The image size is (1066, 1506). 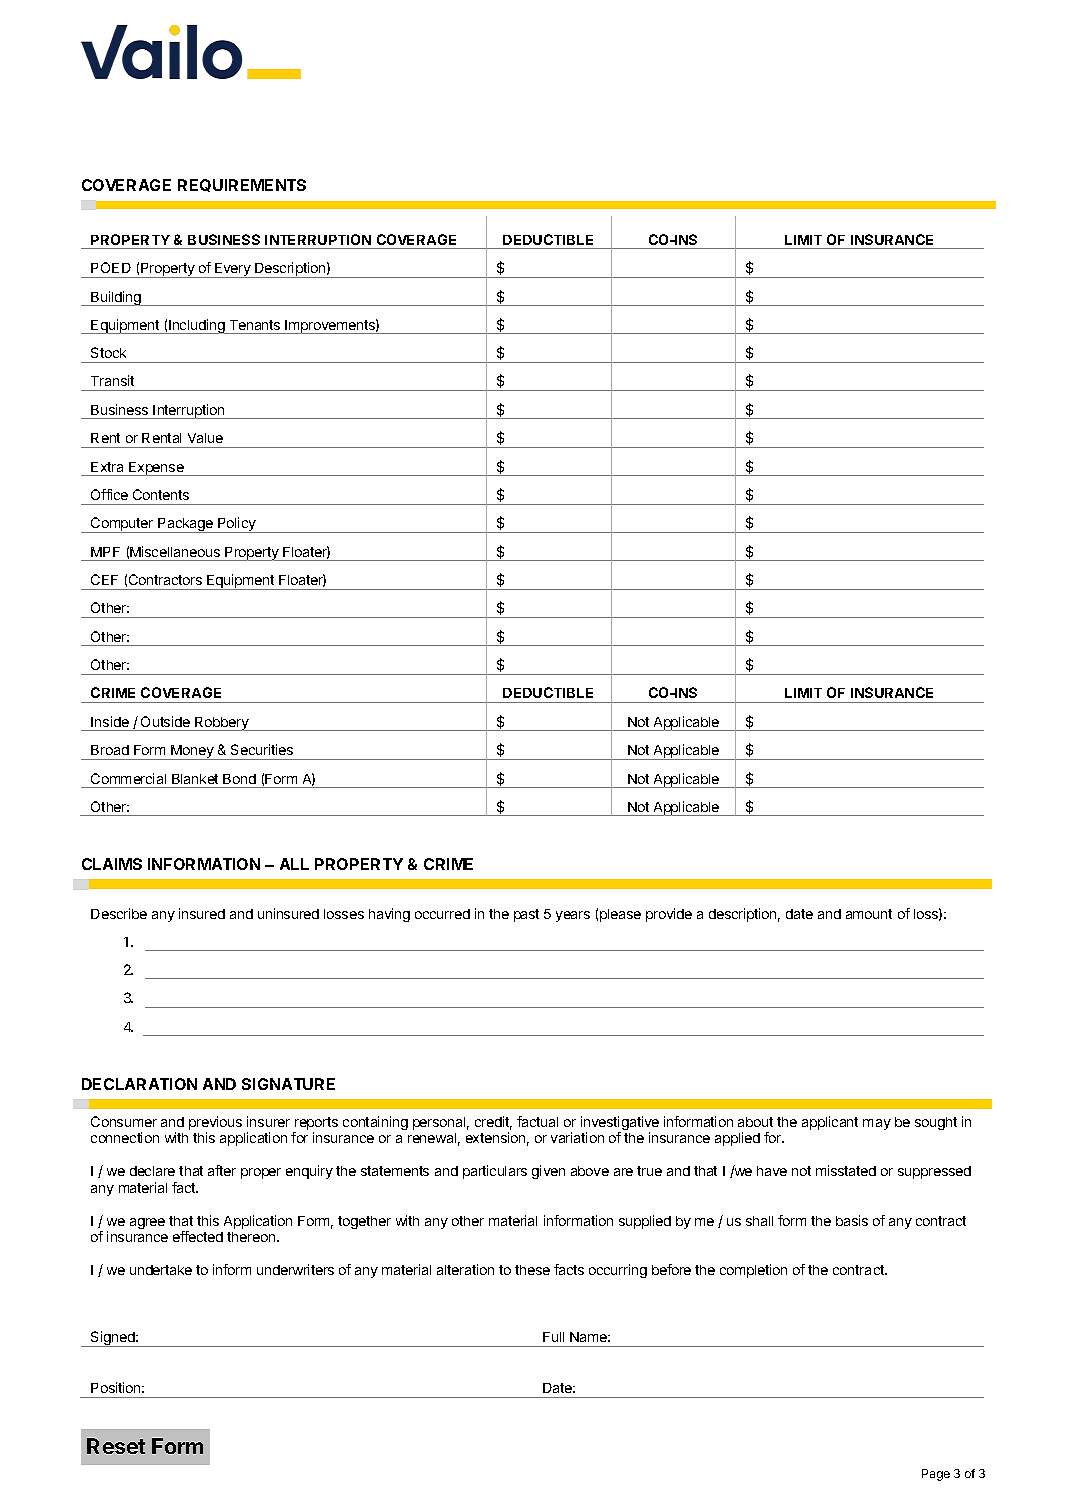 What do you see at coordinates (195, 779) in the screenshot?
I see `Blanket` at bounding box center [195, 779].
